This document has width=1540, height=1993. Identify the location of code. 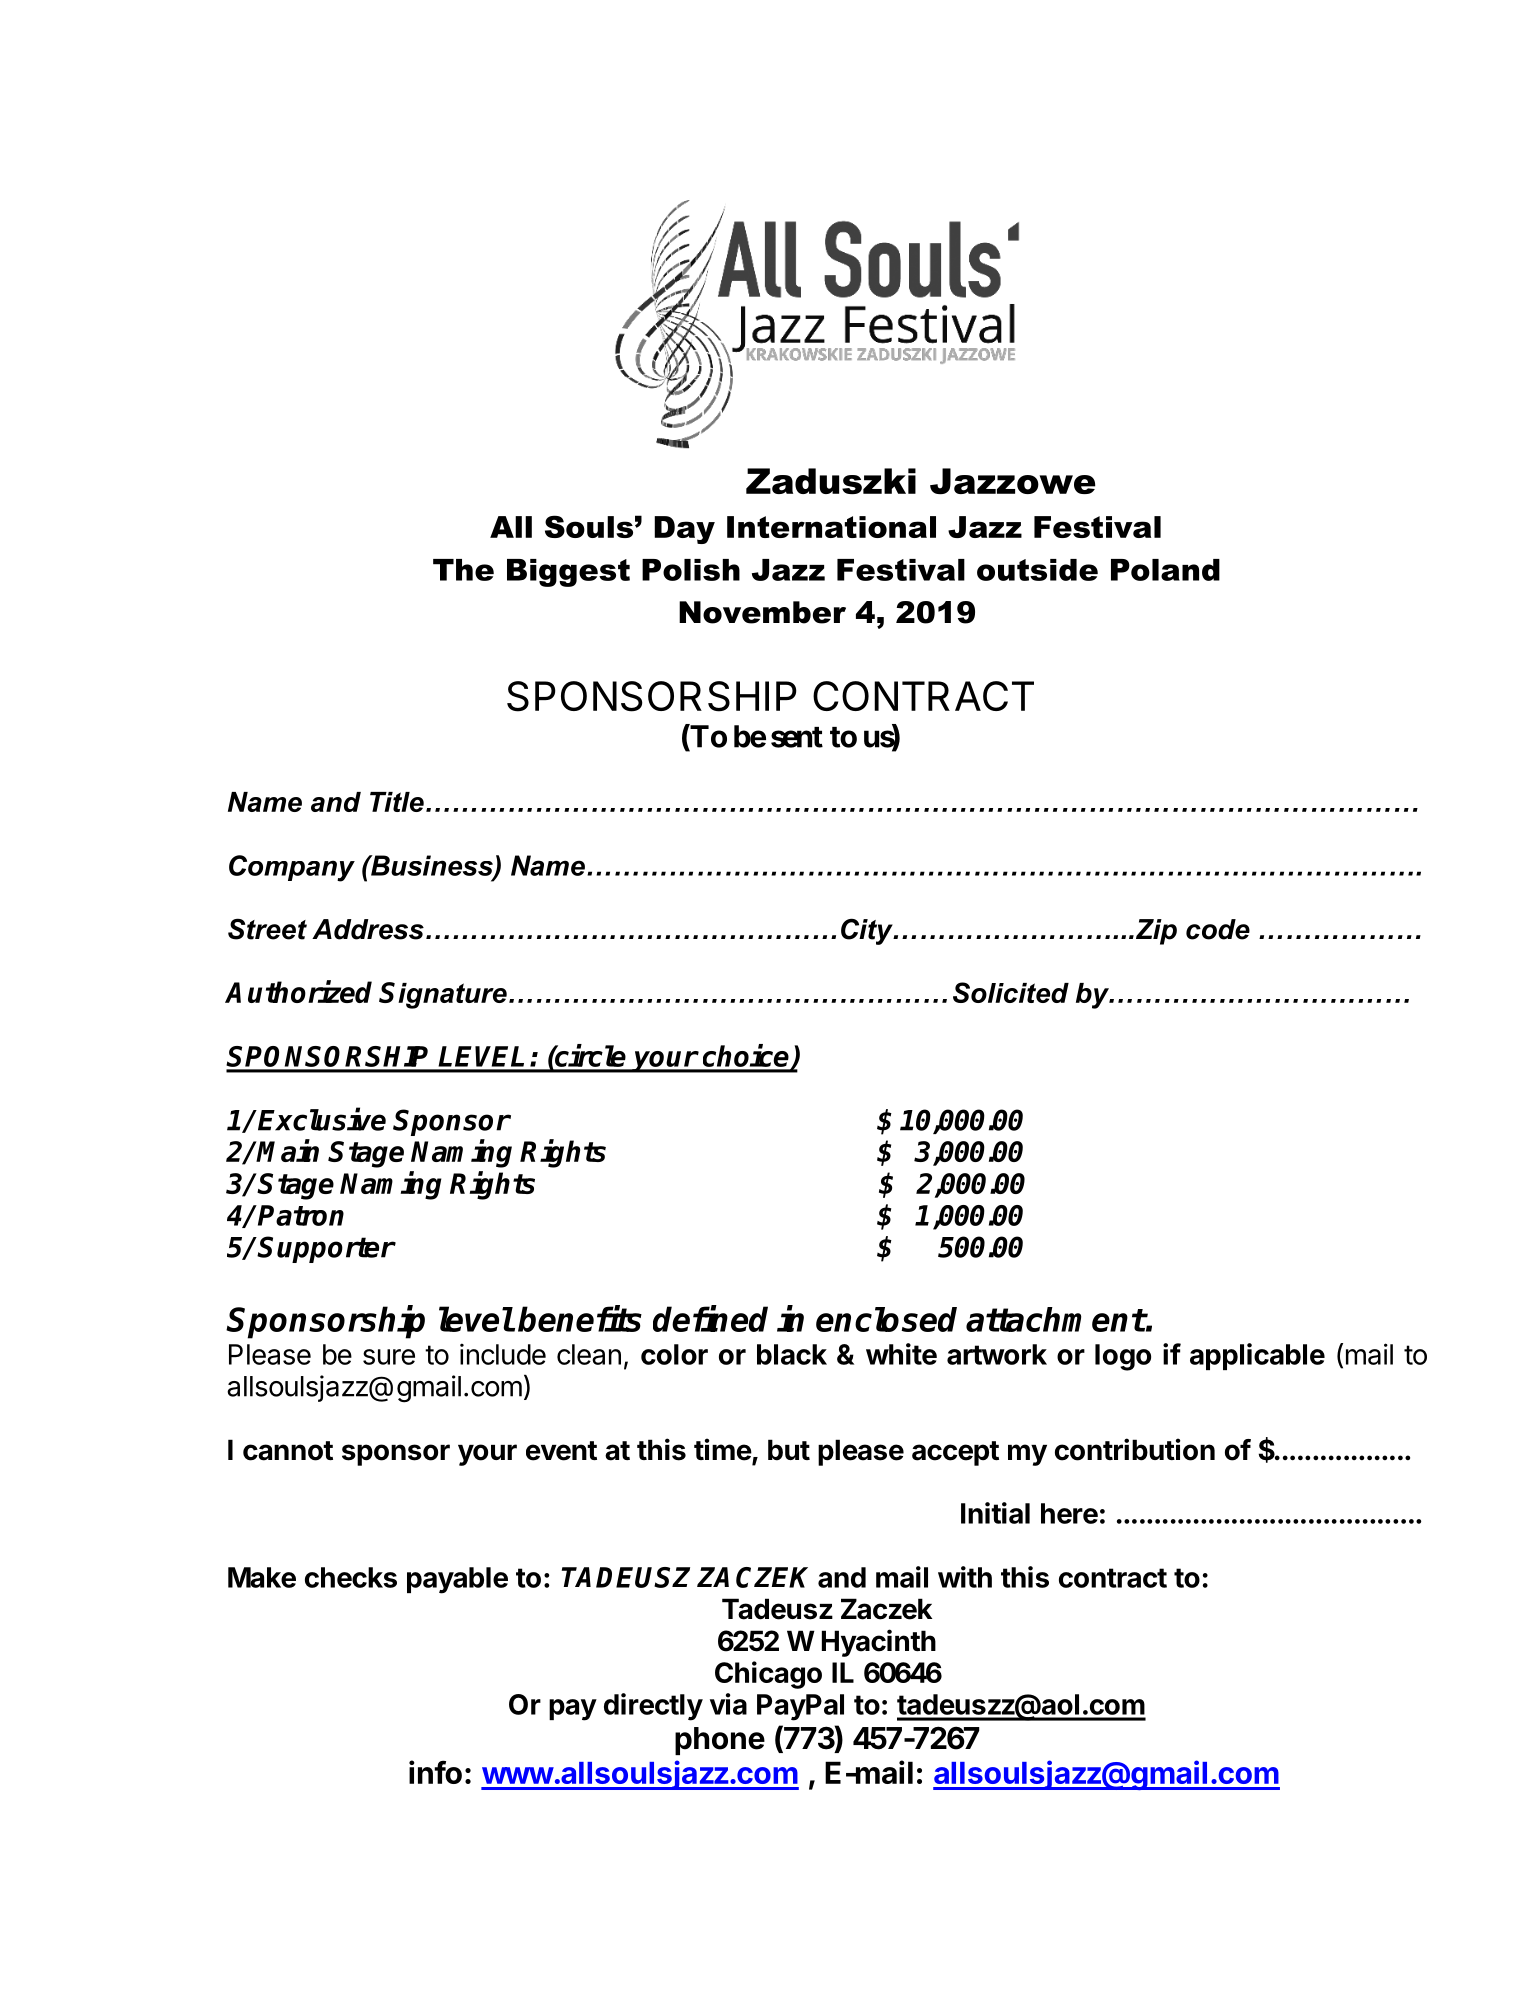
(1218, 929).
